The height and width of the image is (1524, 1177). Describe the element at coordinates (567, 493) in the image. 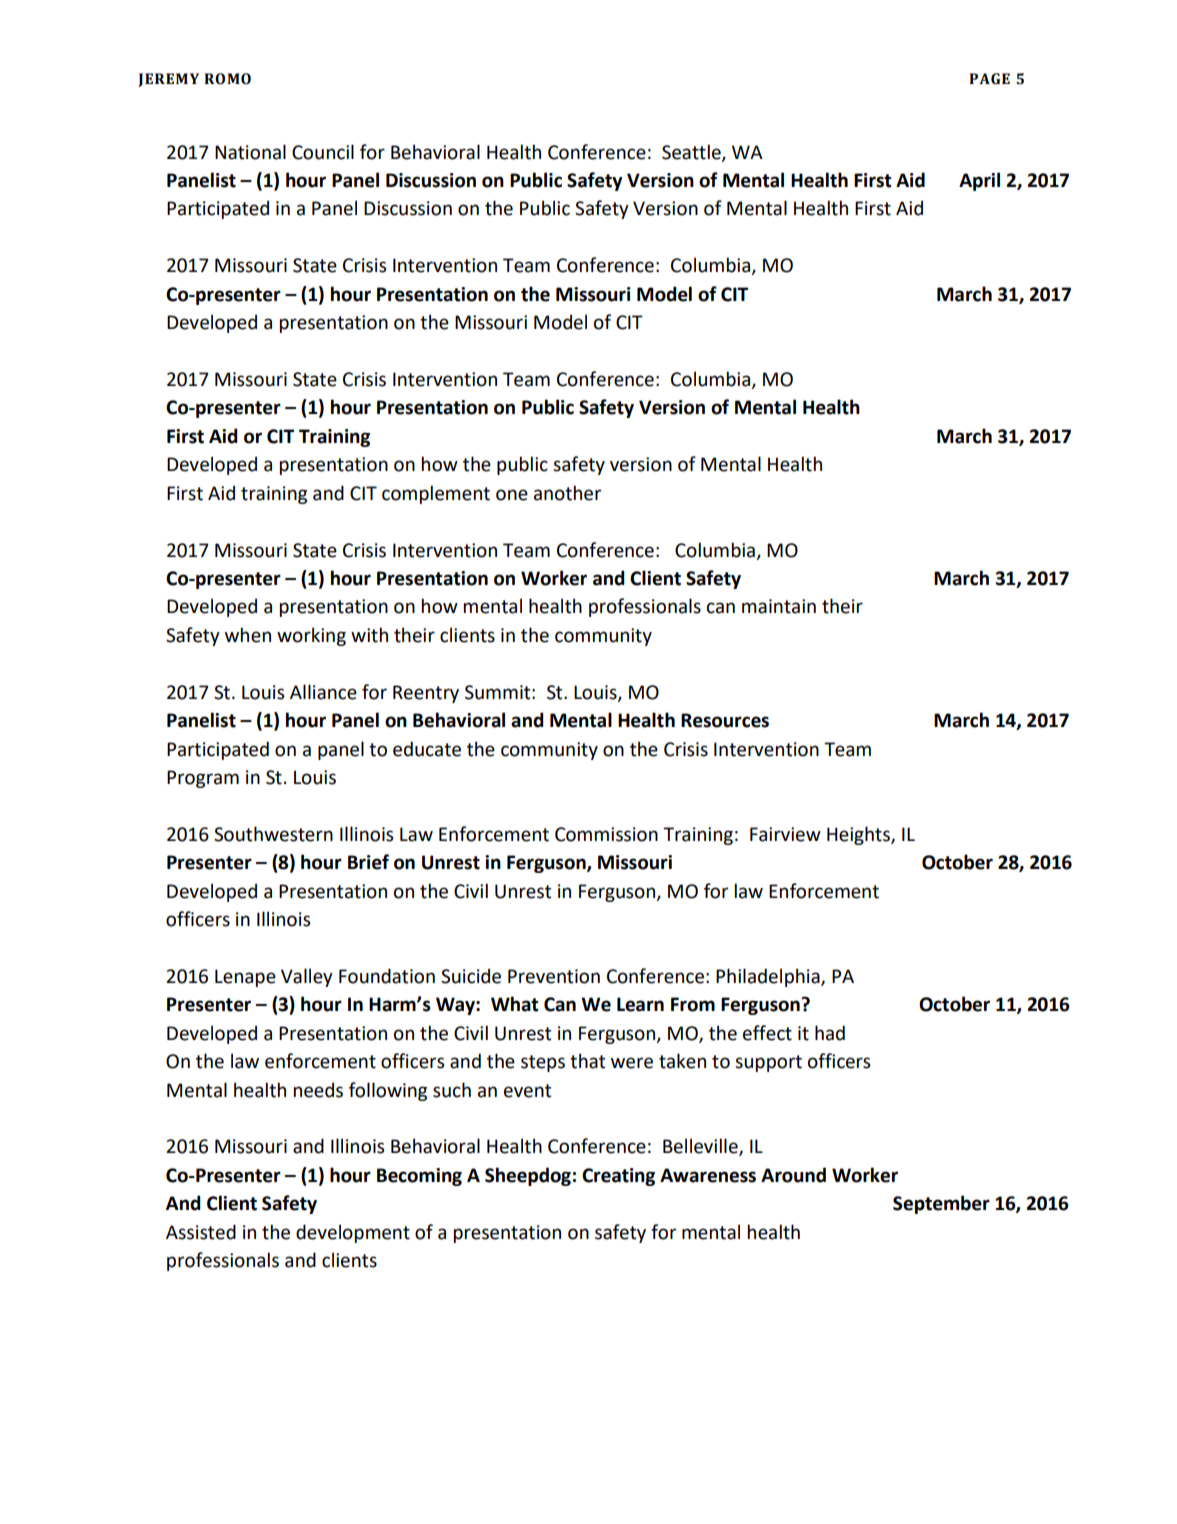

I see `another` at that location.
